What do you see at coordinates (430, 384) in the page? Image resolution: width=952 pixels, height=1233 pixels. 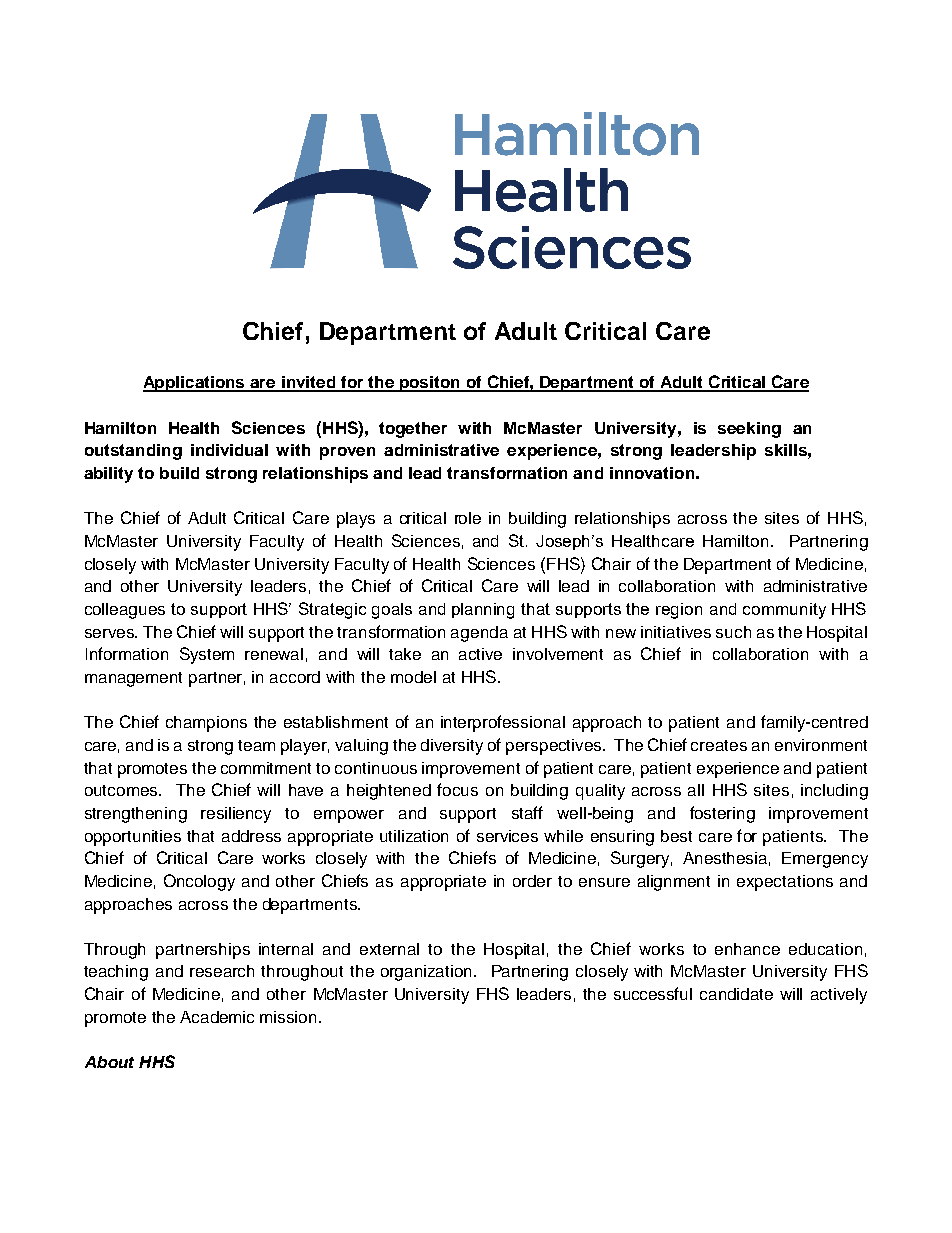 I see `positon` at bounding box center [430, 384].
